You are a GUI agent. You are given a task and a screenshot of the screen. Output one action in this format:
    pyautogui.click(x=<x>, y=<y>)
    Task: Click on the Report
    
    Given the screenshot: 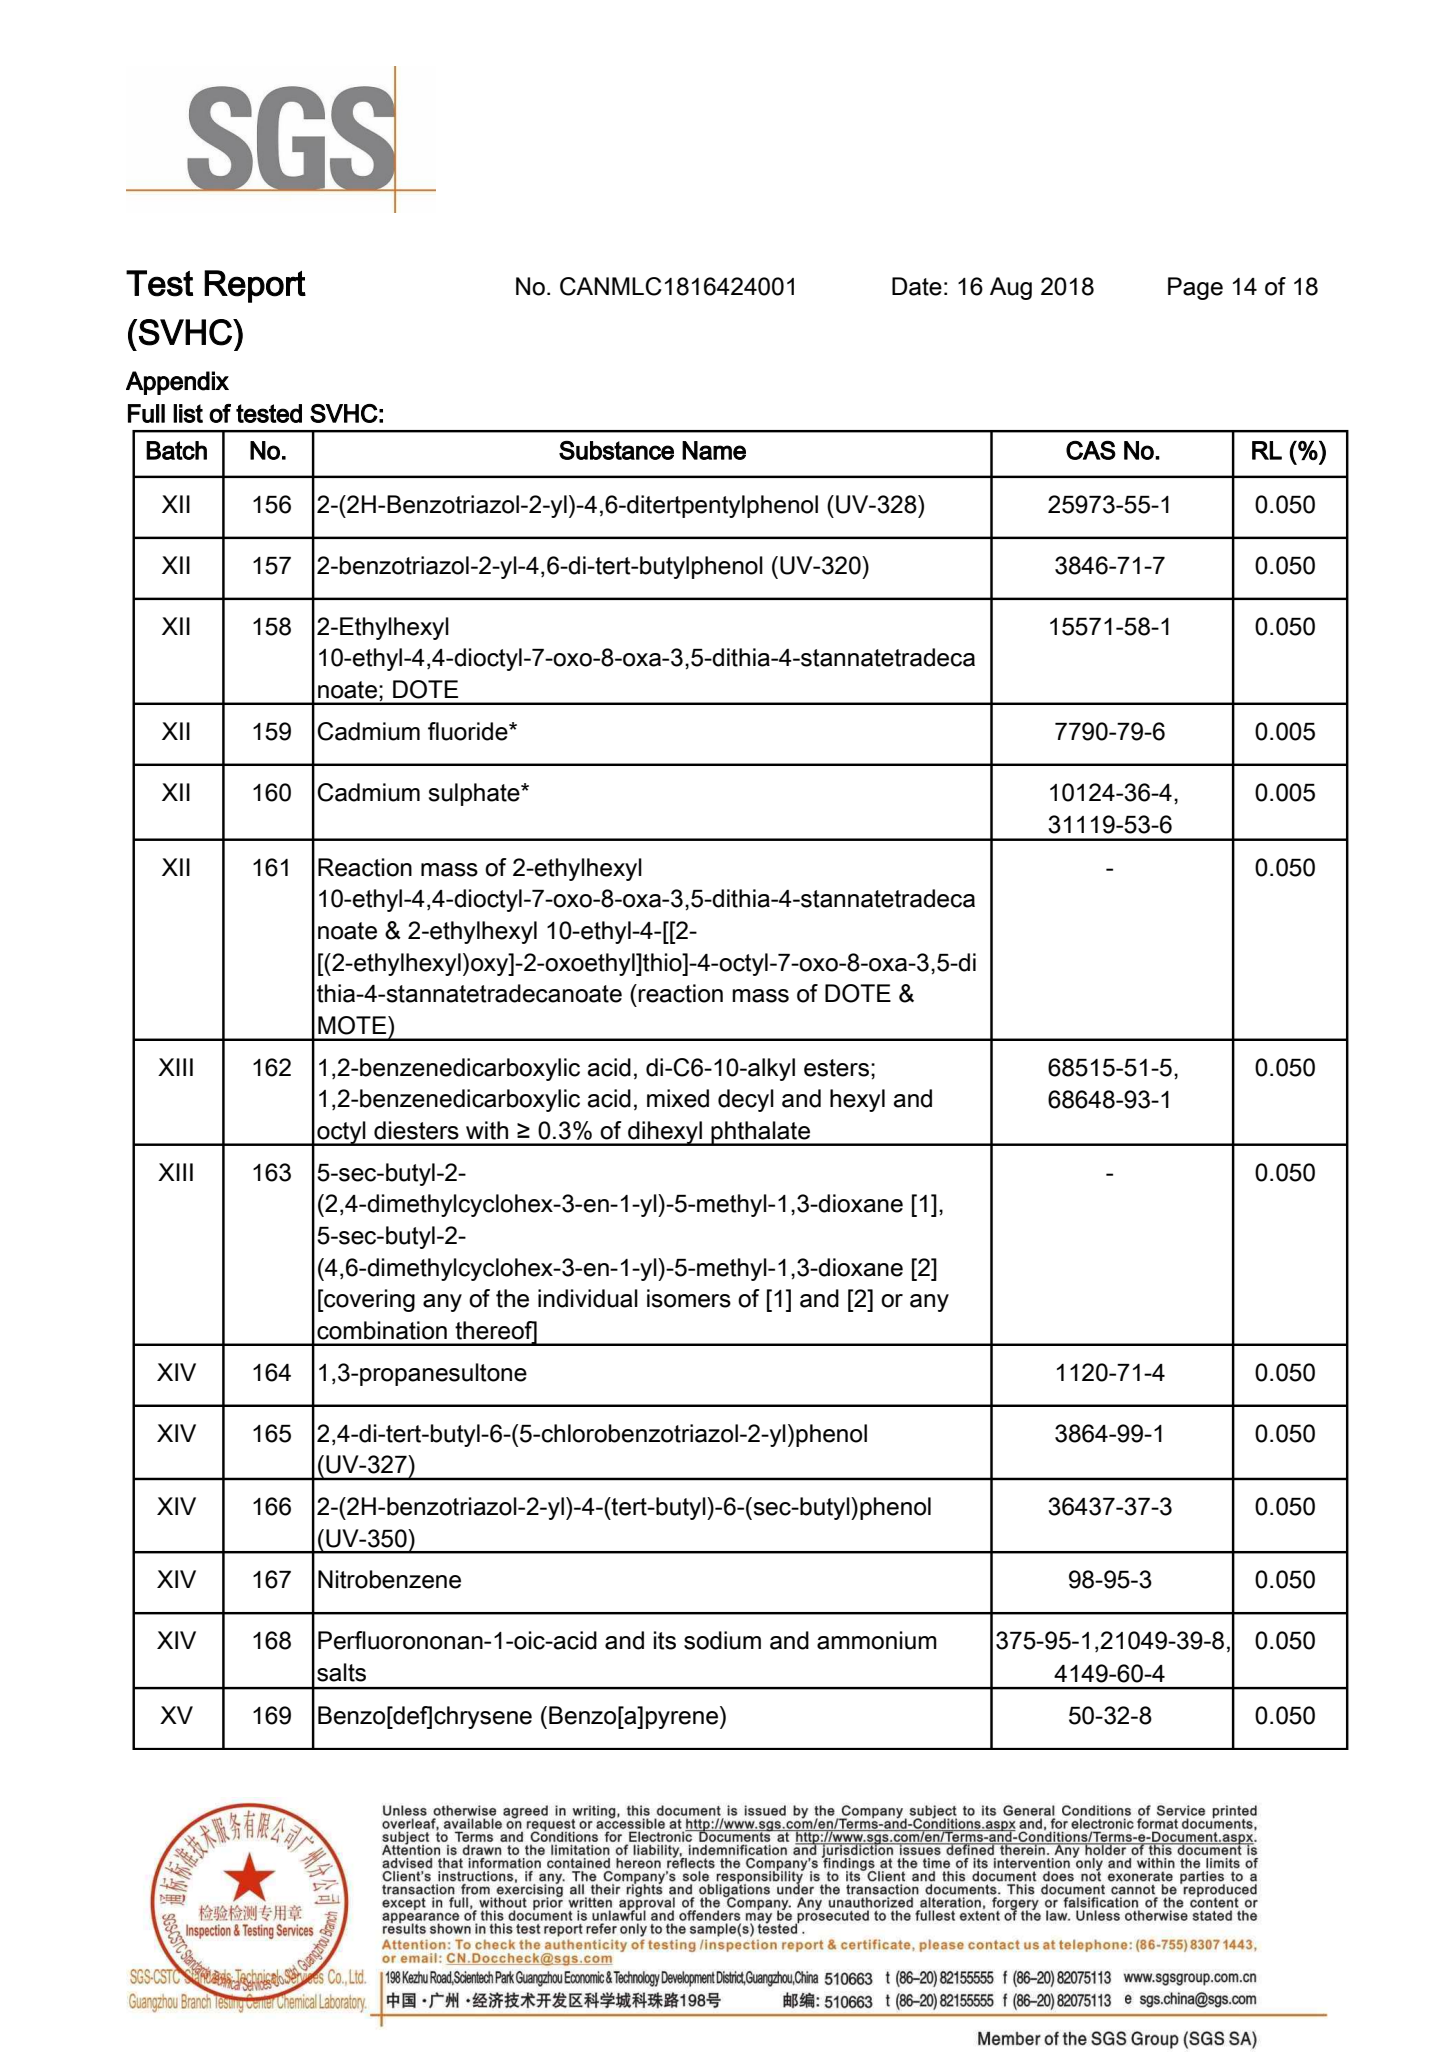 What is the action you would take?
    pyautogui.click(x=255, y=286)
